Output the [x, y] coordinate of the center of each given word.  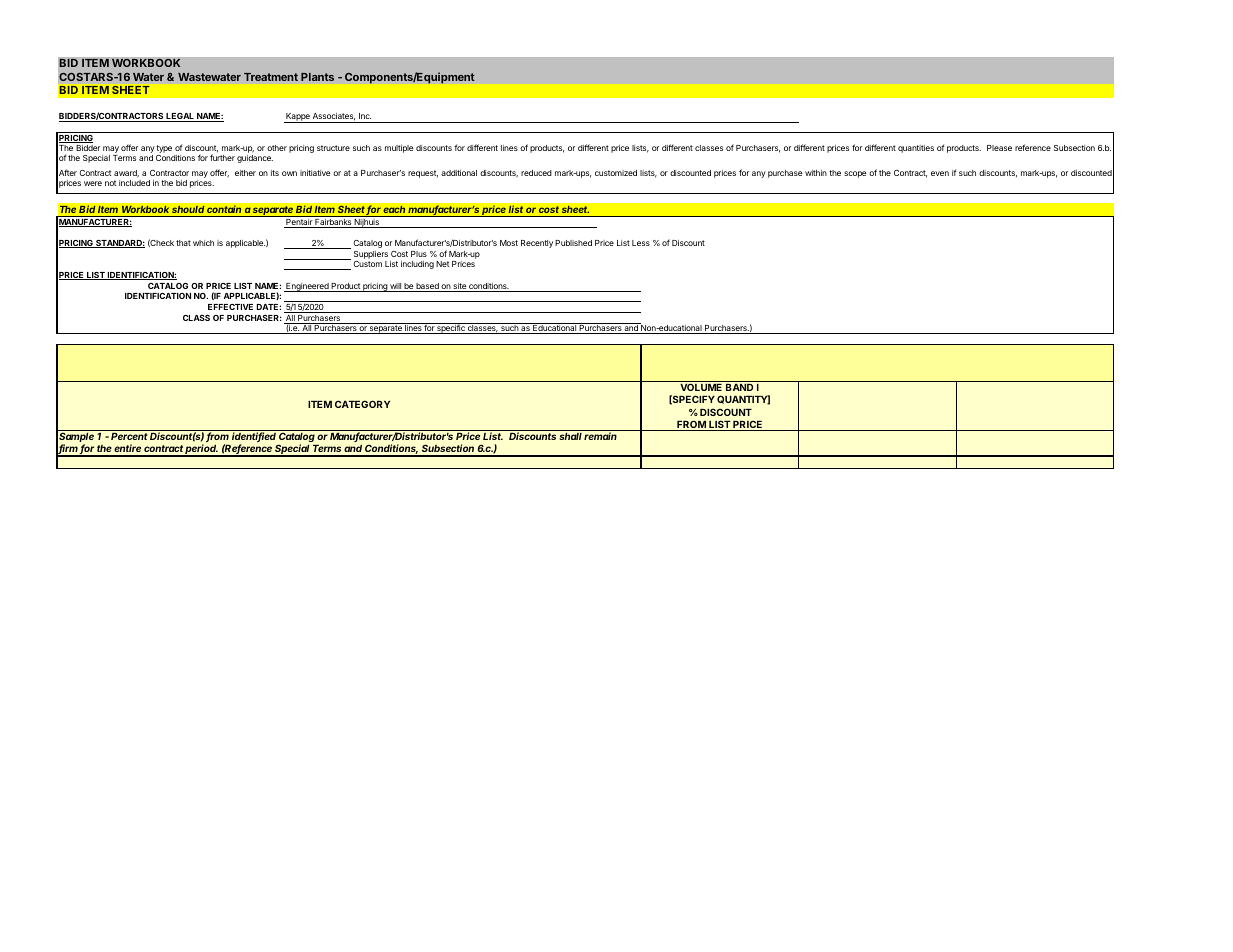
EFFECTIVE [230, 307]
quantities [916, 149]
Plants [317, 77]
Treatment [271, 77]
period [201, 450]
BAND [739, 387]
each [394, 209]
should [188, 209]
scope [855, 174]
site [459, 287]
